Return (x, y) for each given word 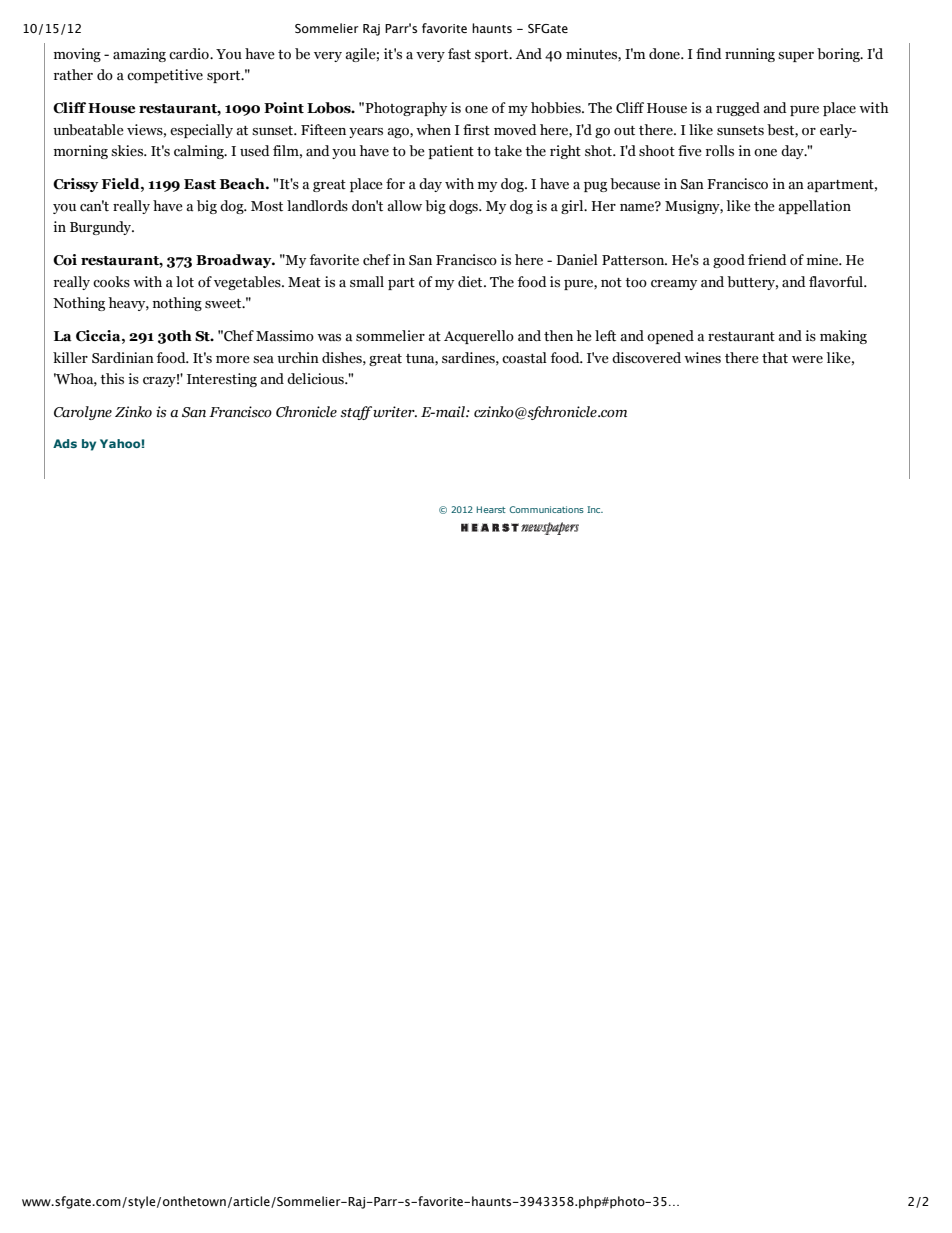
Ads (65, 443)
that (775, 358)
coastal (524, 358)
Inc (595, 509)
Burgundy (102, 228)
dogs (464, 207)
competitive (165, 76)
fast (459, 54)
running (750, 55)
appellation (814, 207)
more (233, 360)
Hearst (491, 509)
